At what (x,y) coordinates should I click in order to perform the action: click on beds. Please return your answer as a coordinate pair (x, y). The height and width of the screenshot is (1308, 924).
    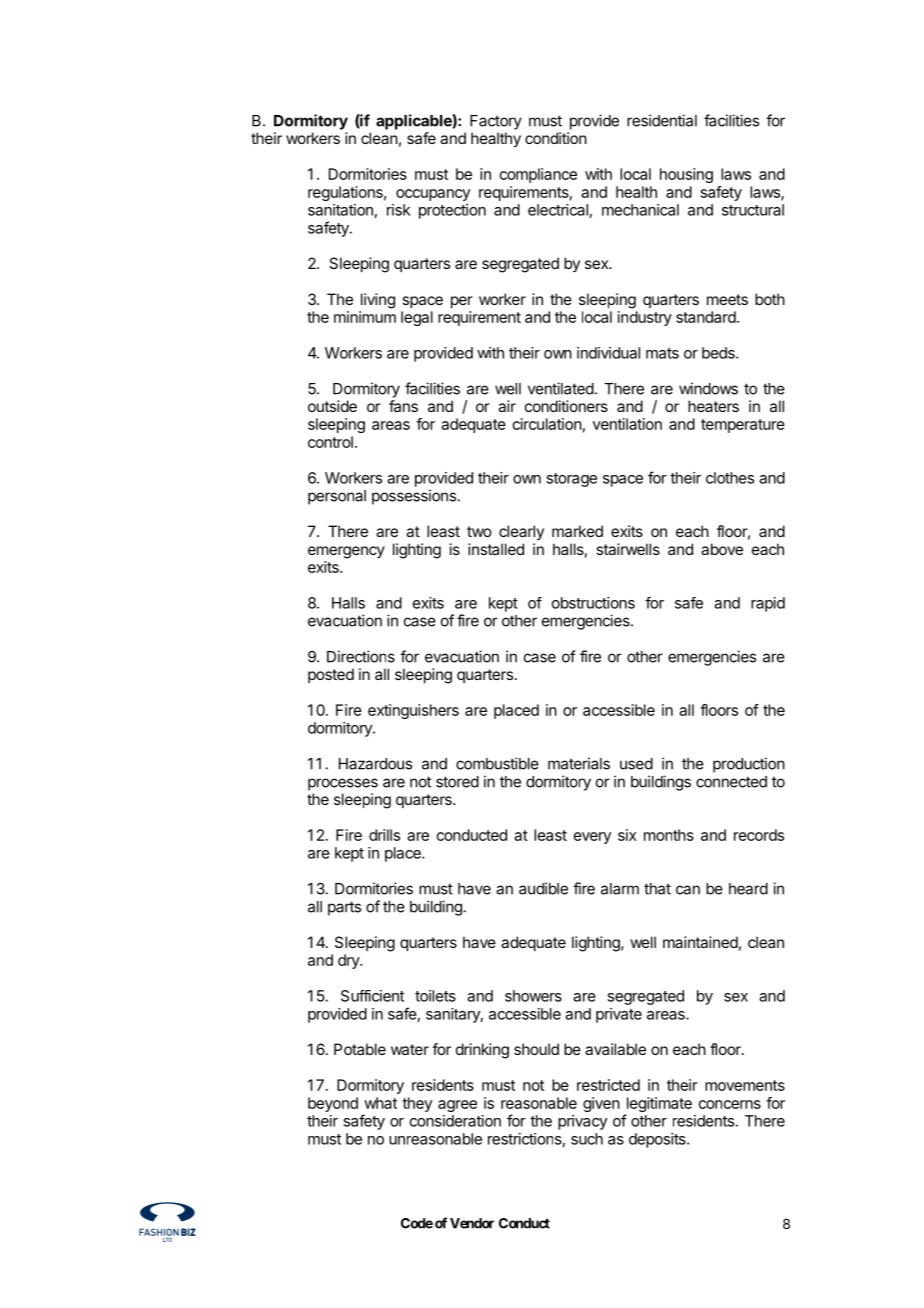
    Looking at the image, I should click on (719, 353).
